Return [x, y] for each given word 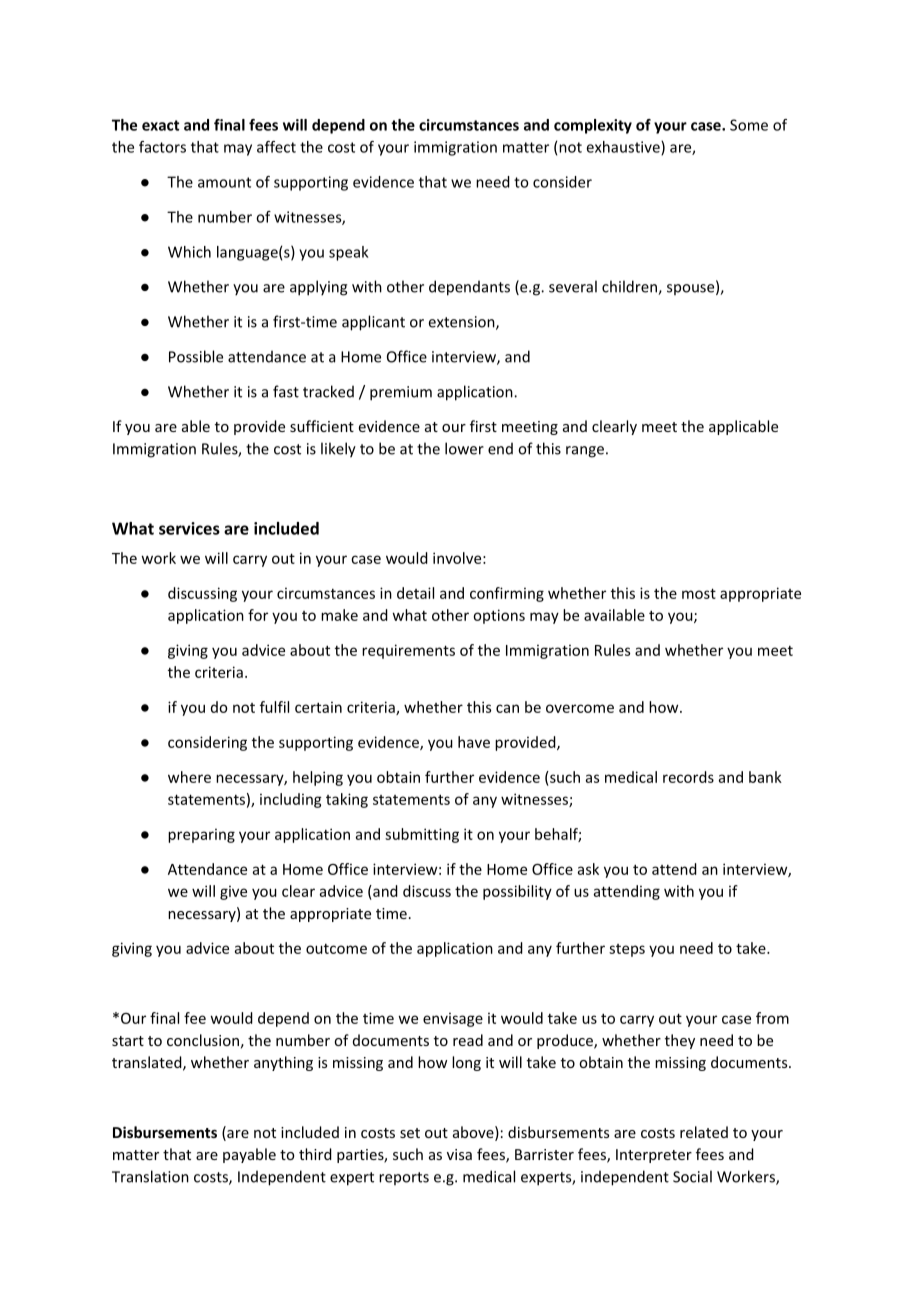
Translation [150, 1176]
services [189, 528]
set [410, 1133]
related [704, 1132]
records [688, 777]
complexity [593, 126]
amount [224, 182]
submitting [422, 835]
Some [749, 125]
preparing [201, 835]
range [585, 452]
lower [464, 448]
